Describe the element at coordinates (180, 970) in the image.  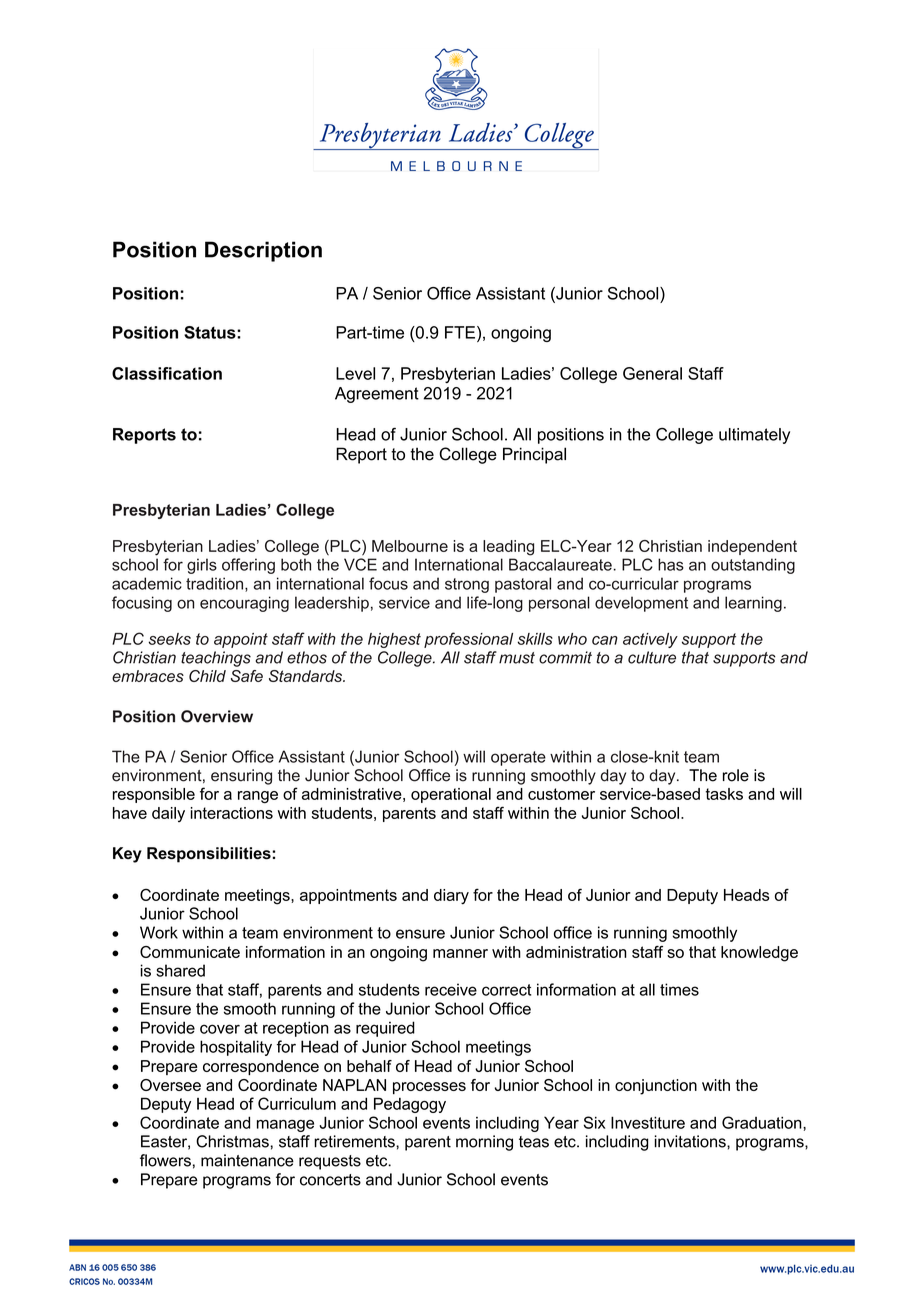
I see `shared` at that location.
